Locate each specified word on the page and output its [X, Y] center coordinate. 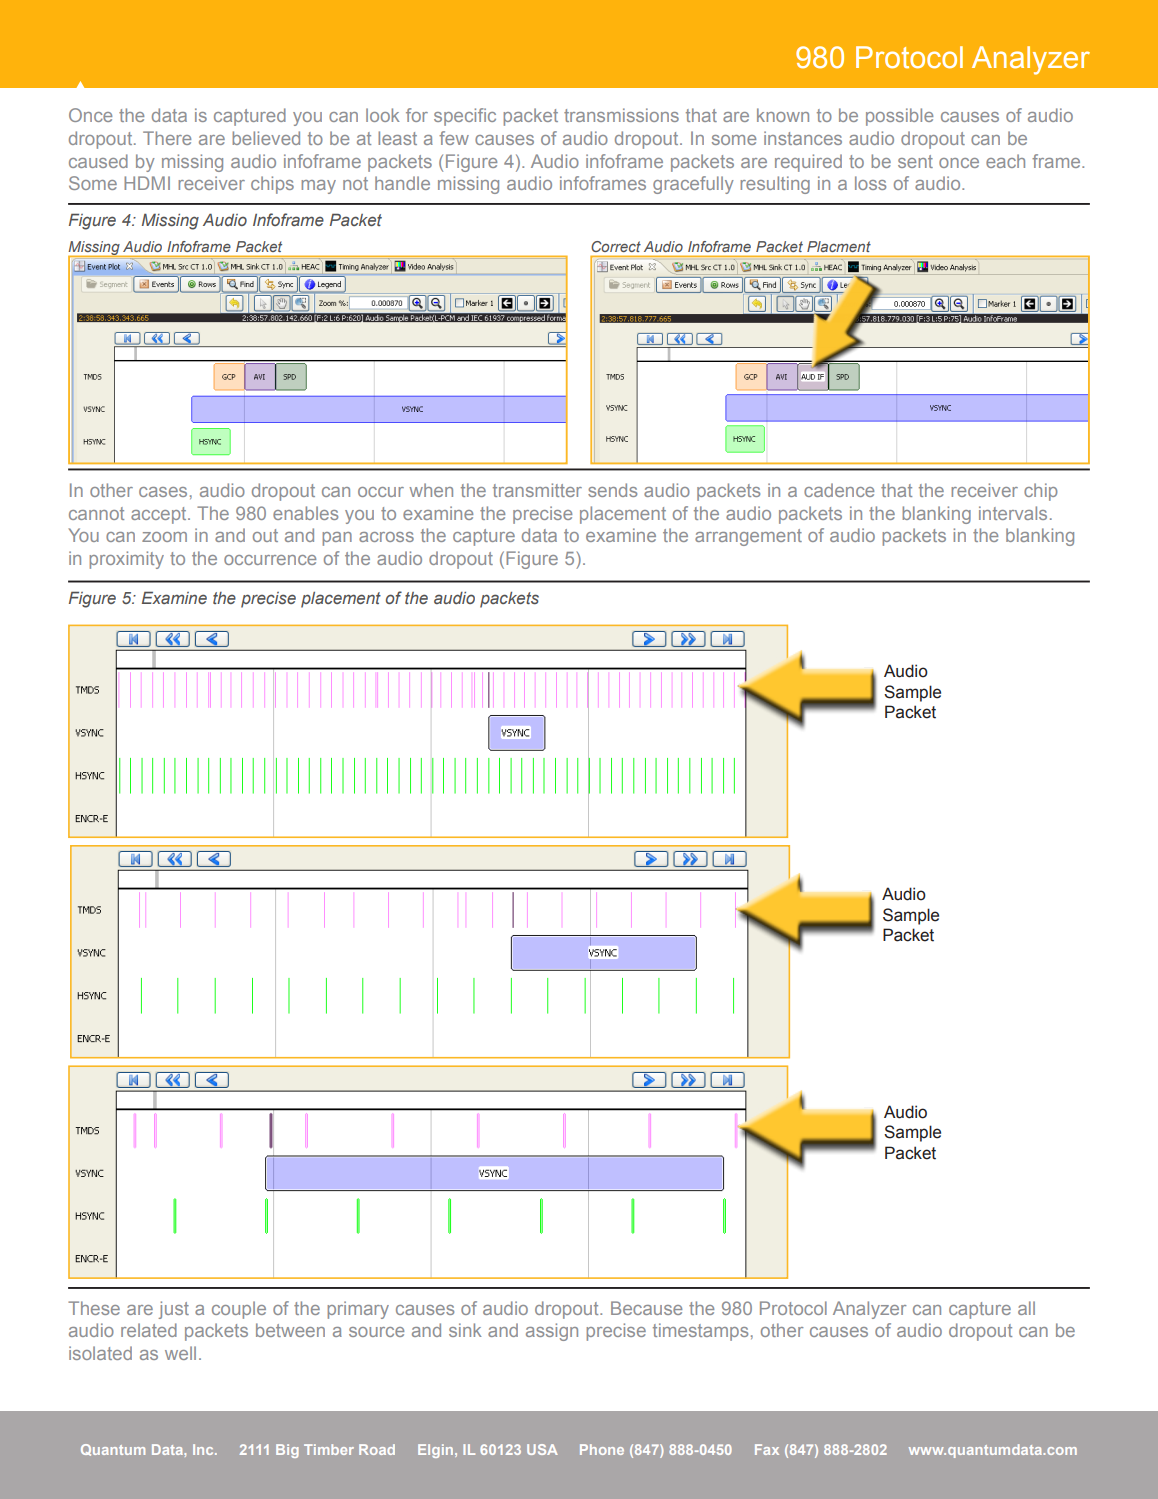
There [167, 138]
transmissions [621, 115]
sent [915, 161]
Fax [767, 1449]
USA [542, 1449]
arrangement [748, 537]
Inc [204, 1449]
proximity [126, 560]
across [386, 537]
